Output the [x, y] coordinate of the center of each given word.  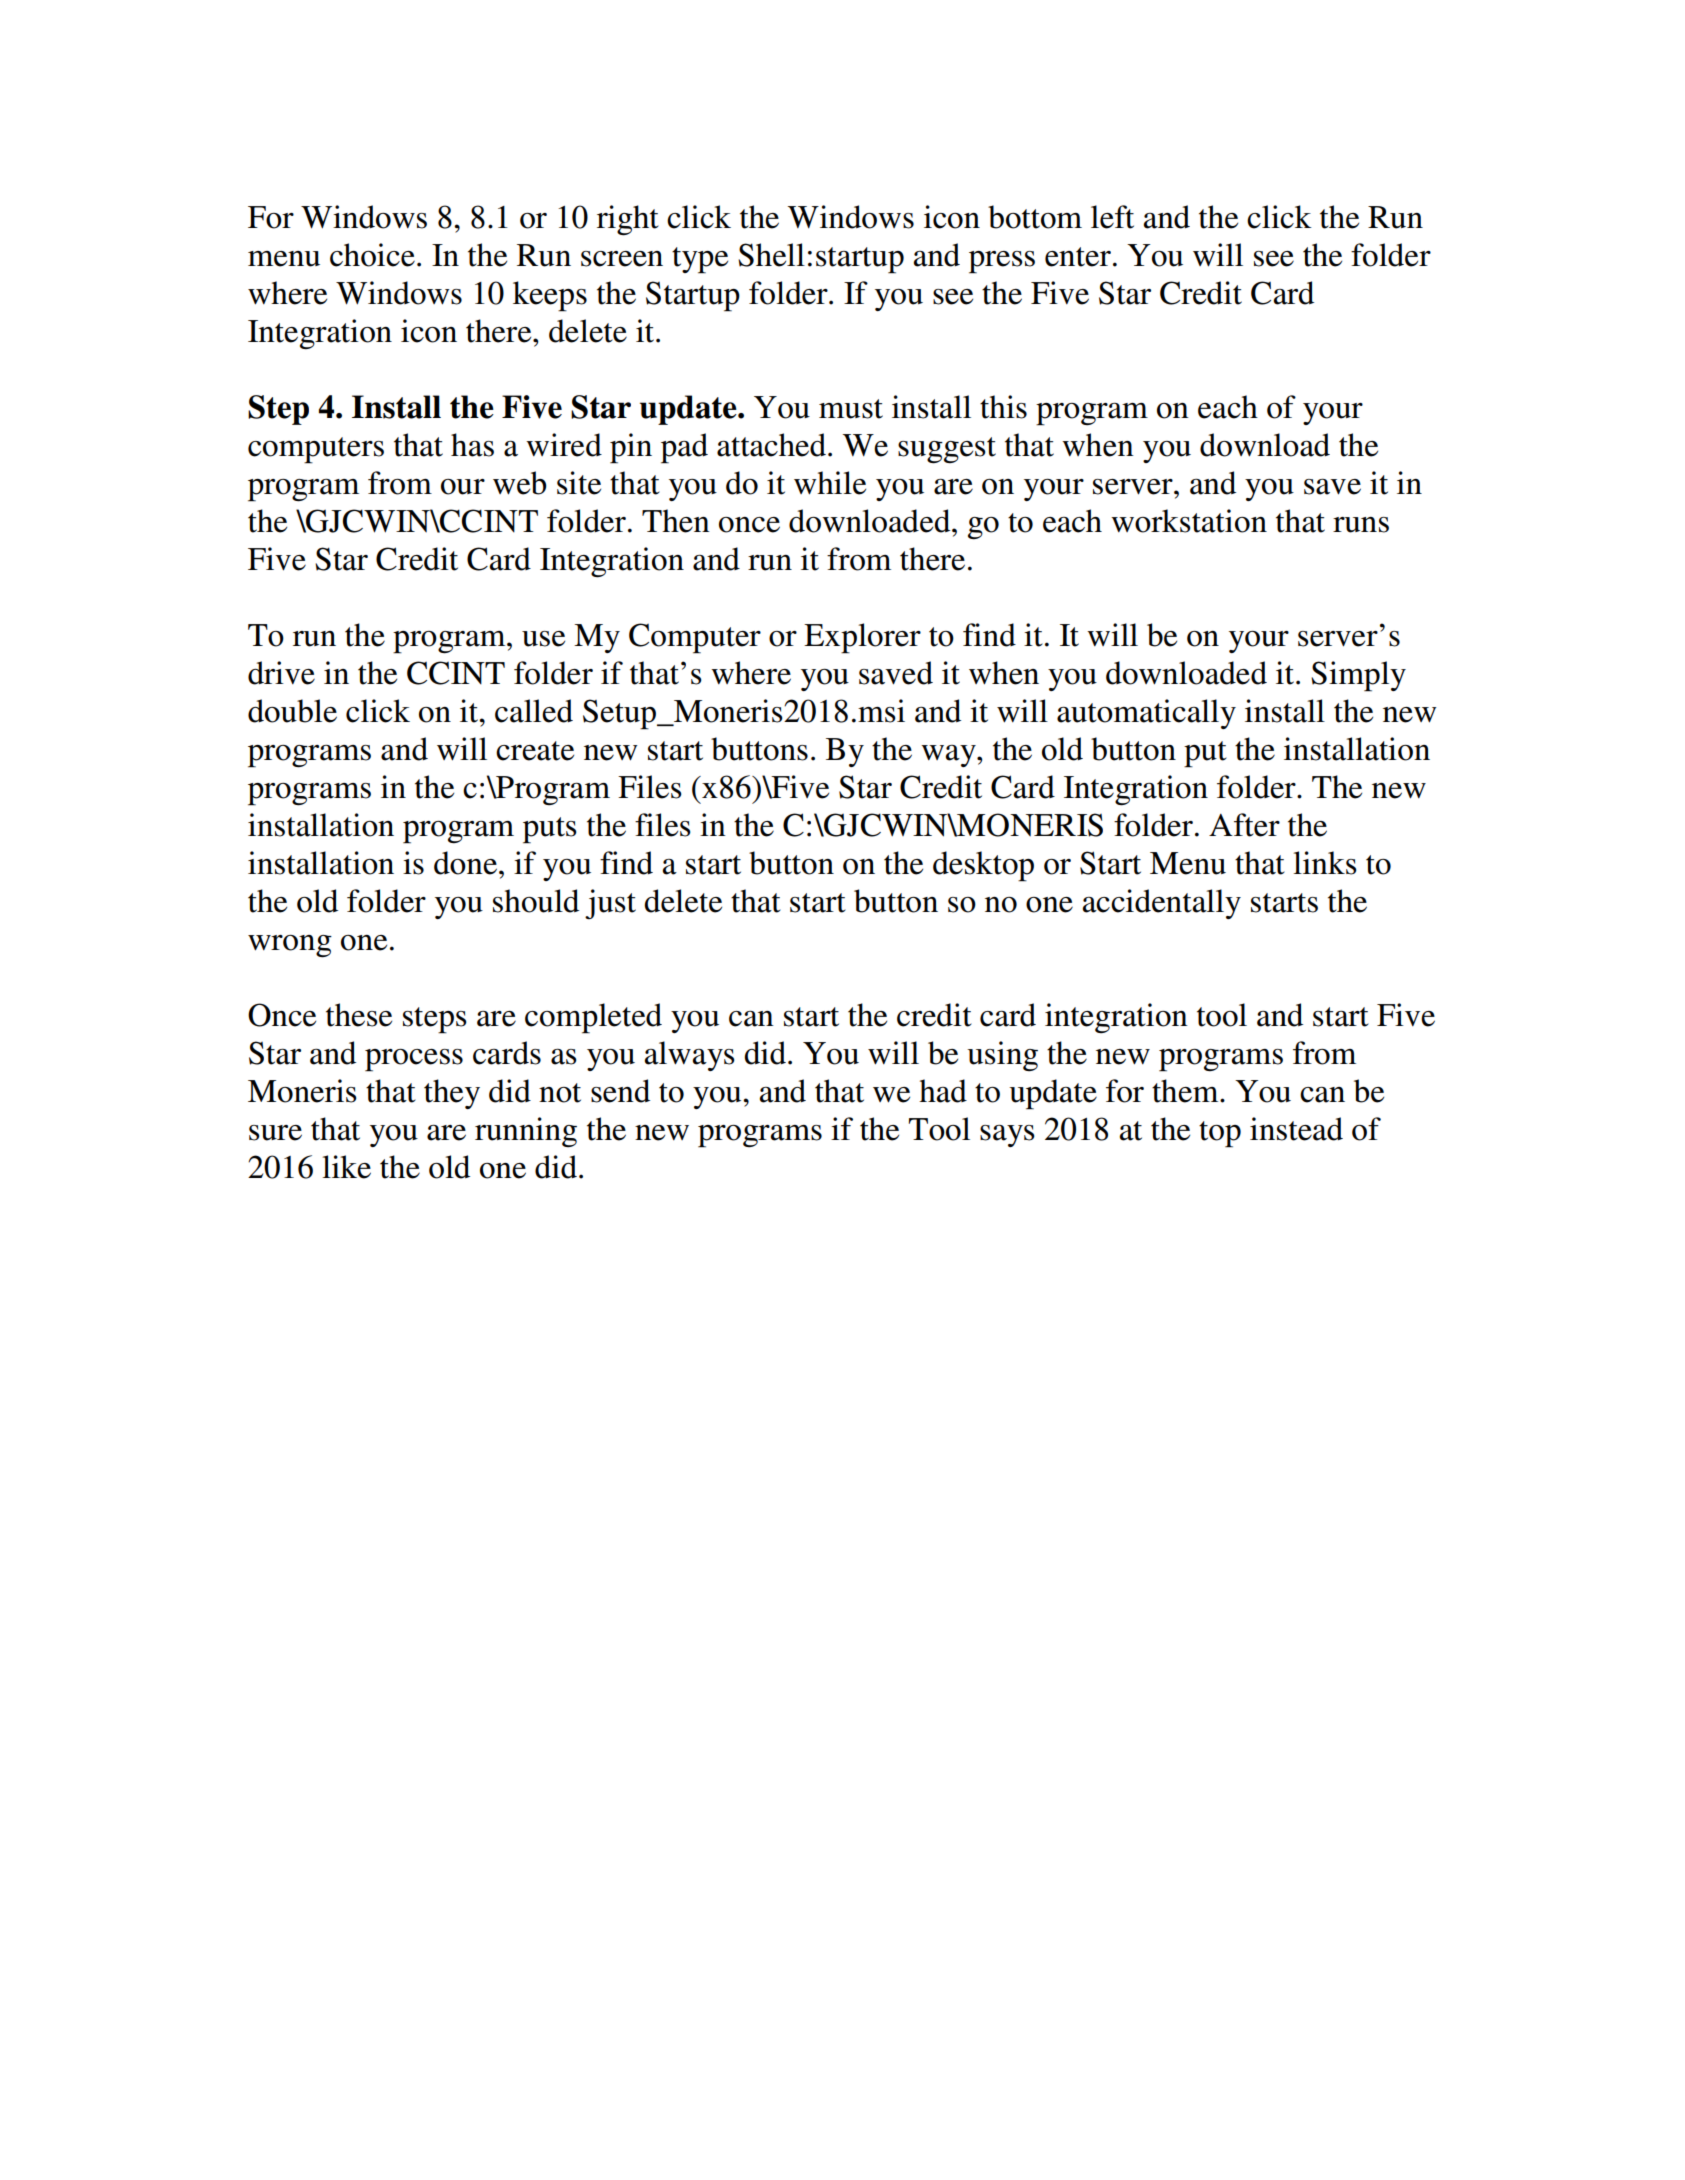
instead [1296, 1129]
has [472, 445]
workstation [1189, 521]
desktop [983, 866]
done [465, 863]
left [1112, 217]
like [346, 1167]
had [943, 1091]
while [830, 483]
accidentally [1161, 904]
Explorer [862, 638]
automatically [1146, 714]
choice [372, 255]
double [292, 711]
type [700, 260]
